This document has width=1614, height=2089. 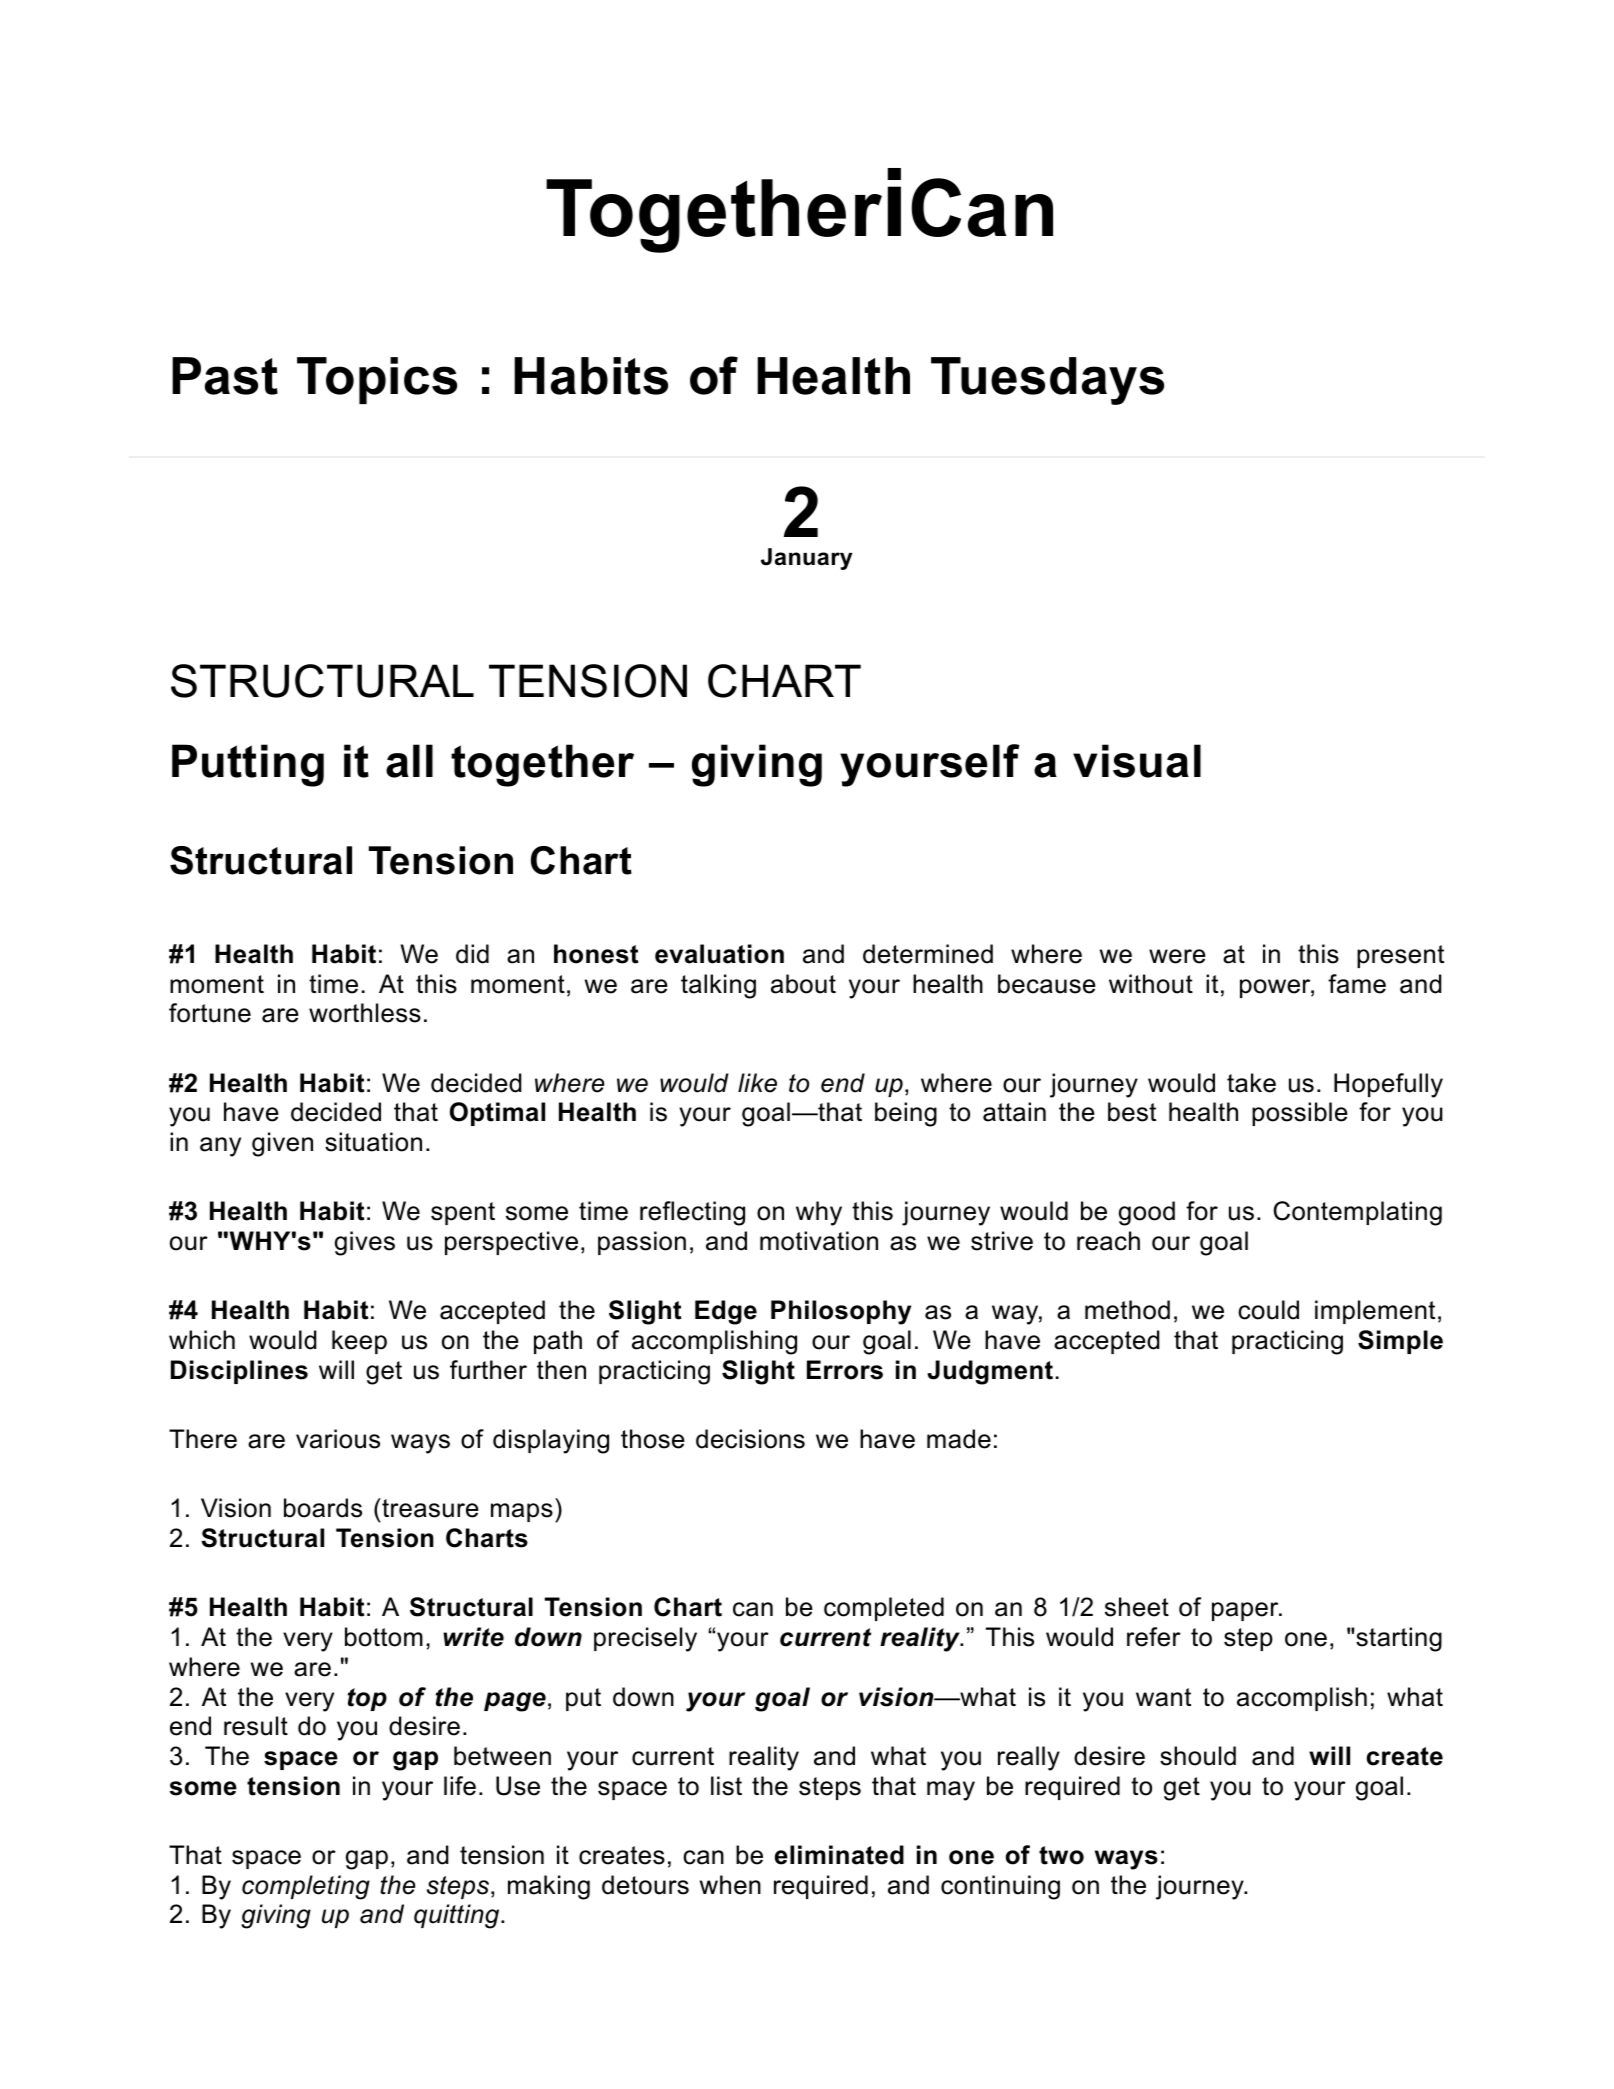 I want to click on should, so click(x=1198, y=1756).
